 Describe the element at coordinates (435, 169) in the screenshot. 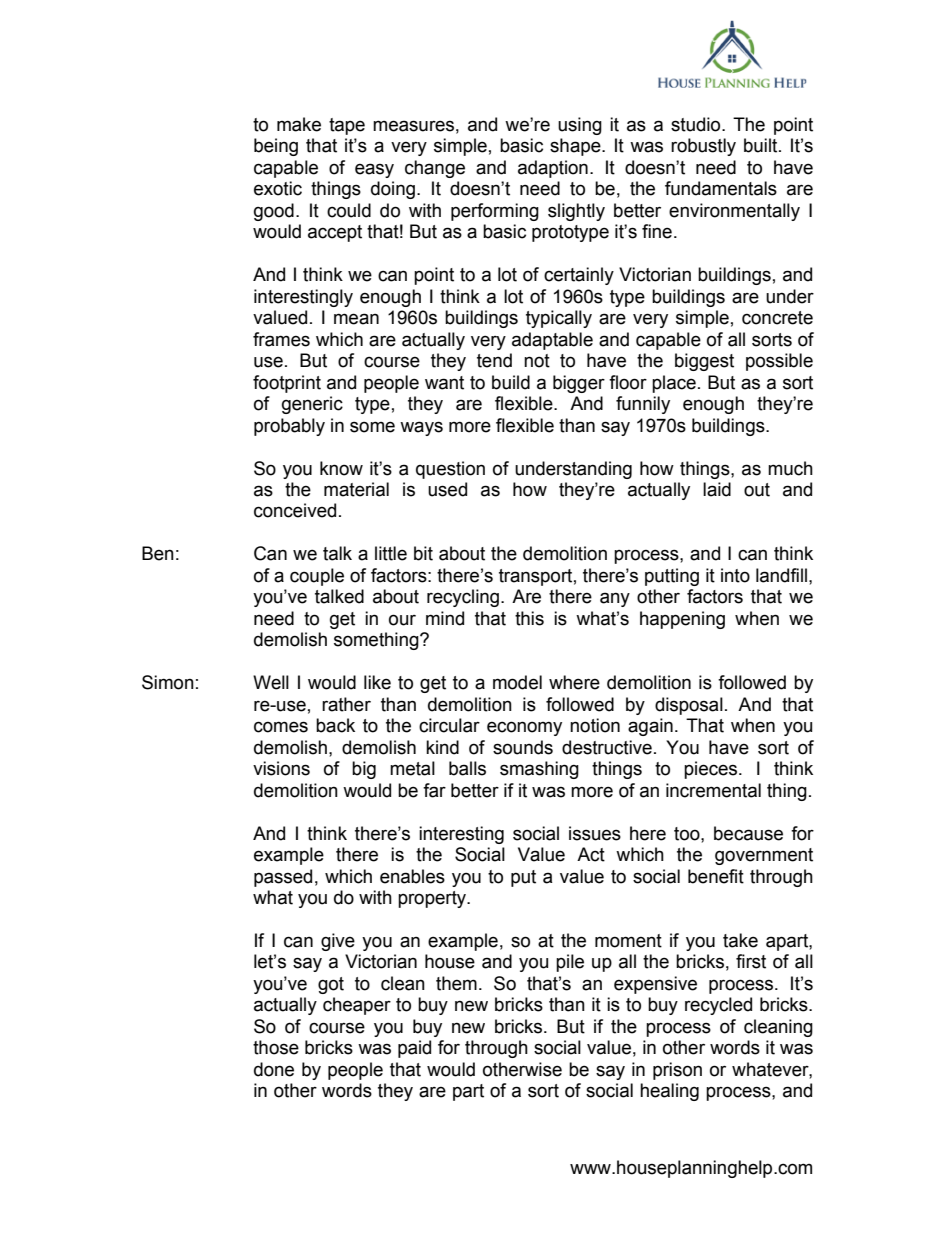

I see `change` at that location.
